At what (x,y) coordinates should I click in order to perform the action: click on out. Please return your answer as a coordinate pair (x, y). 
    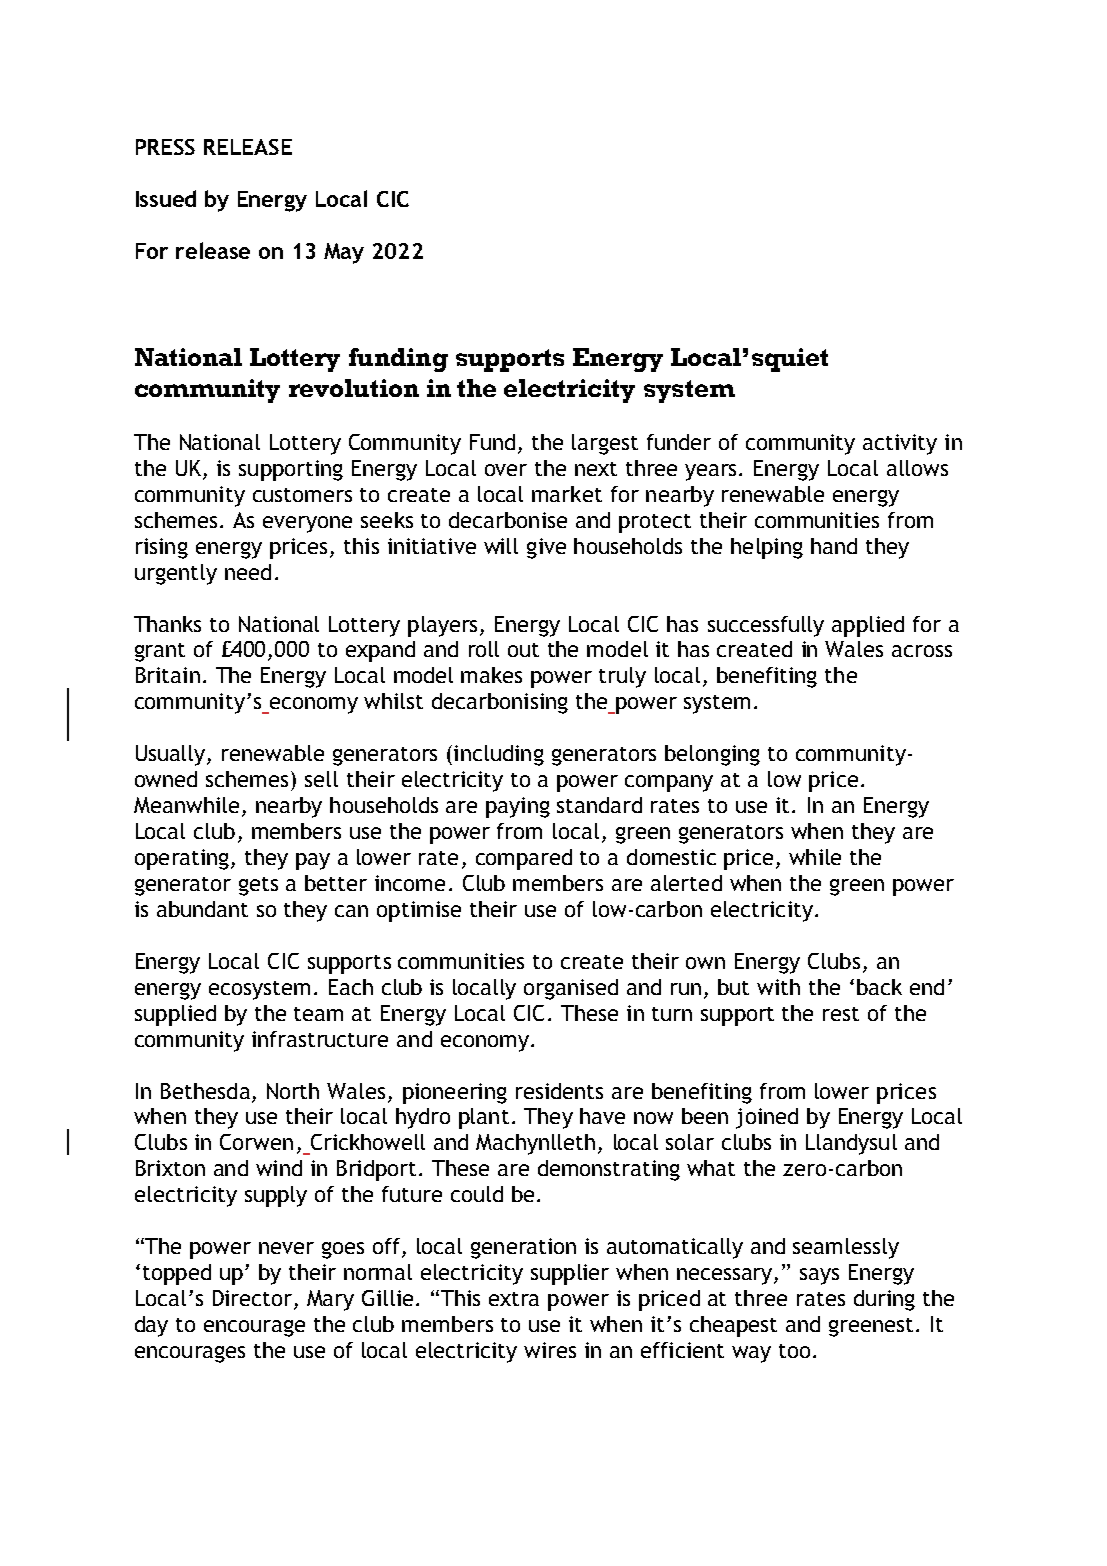
    Looking at the image, I should click on (523, 650).
